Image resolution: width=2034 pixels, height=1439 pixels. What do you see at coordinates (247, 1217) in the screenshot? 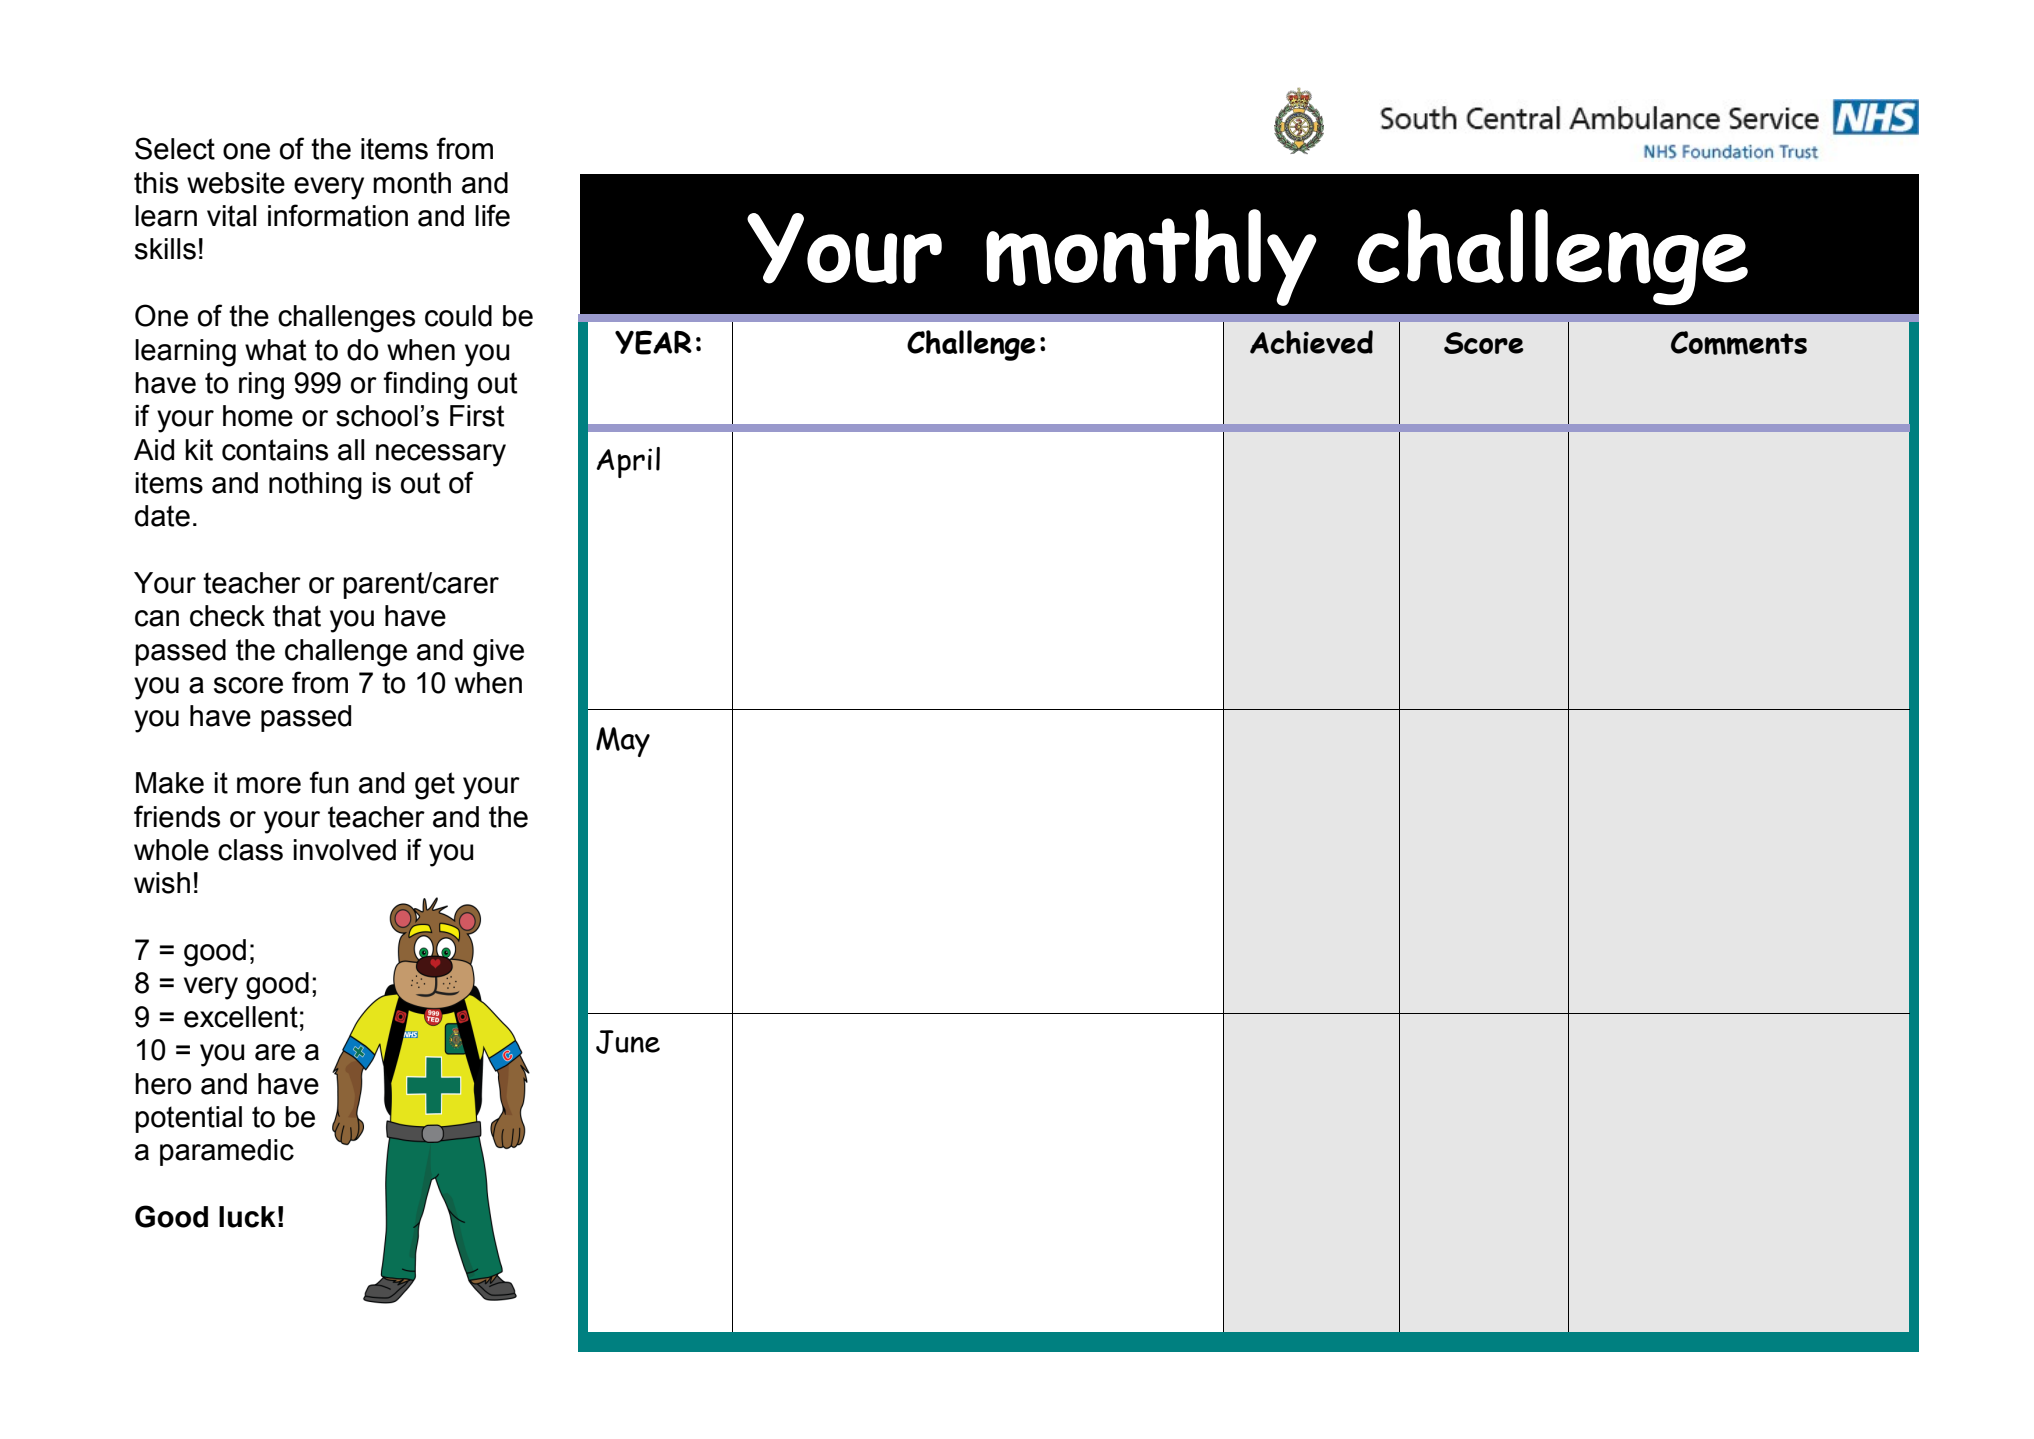
I see `luck` at bounding box center [247, 1217].
